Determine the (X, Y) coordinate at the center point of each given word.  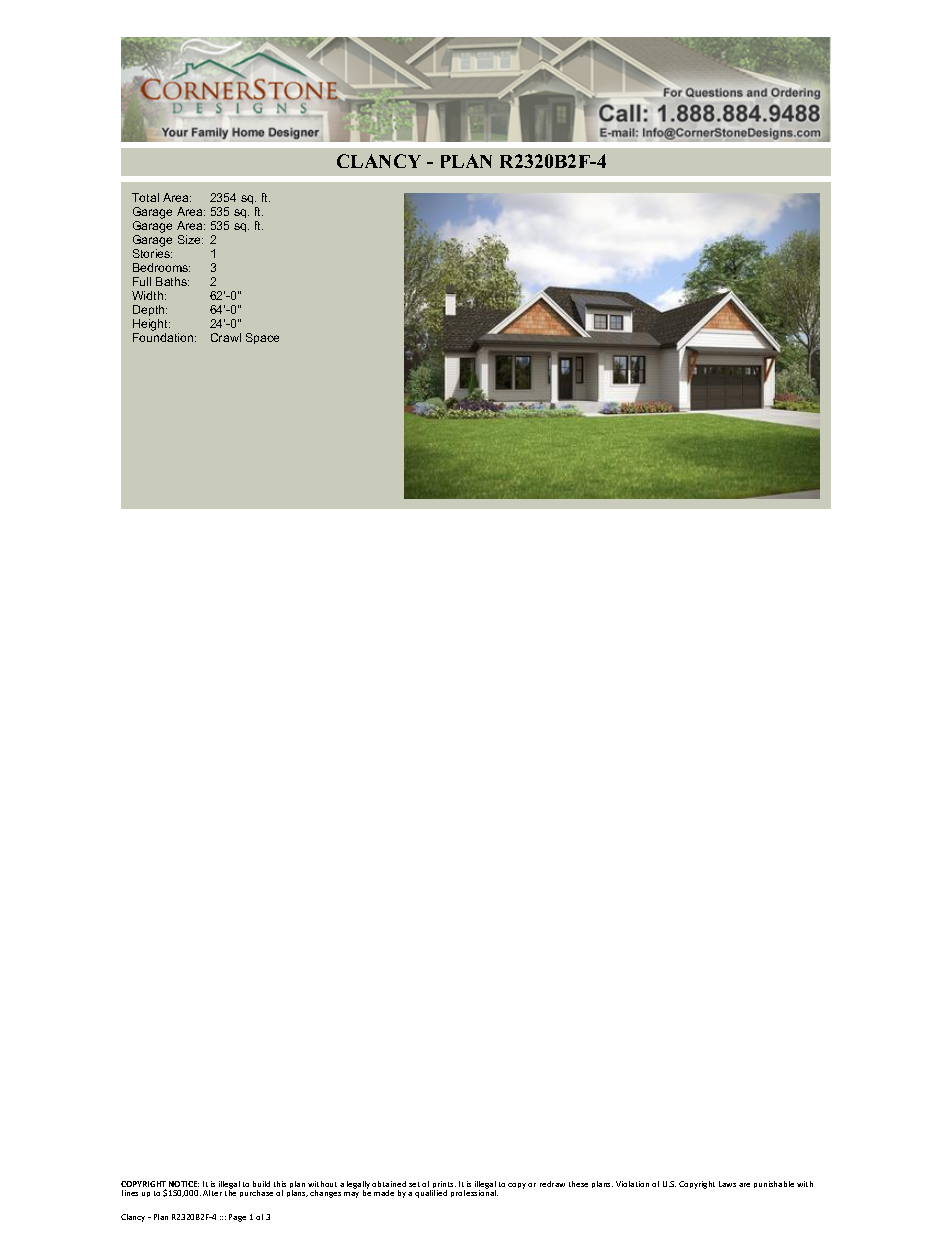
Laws (727, 1184)
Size (190, 239)
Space (262, 338)
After (212, 1193)
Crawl (226, 337)
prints (444, 1186)
